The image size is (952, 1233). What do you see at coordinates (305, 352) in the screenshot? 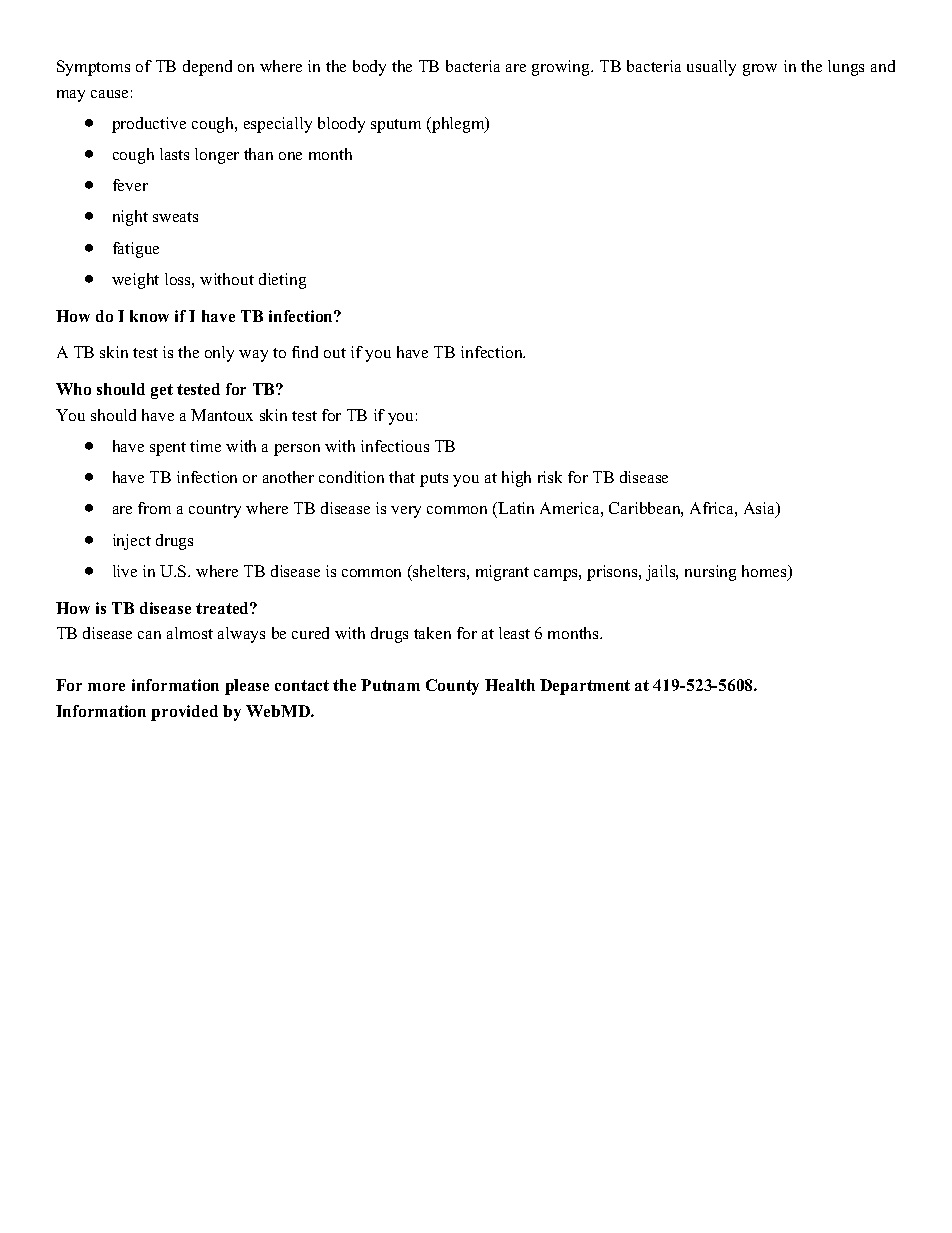
I see `find` at bounding box center [305, 352].
